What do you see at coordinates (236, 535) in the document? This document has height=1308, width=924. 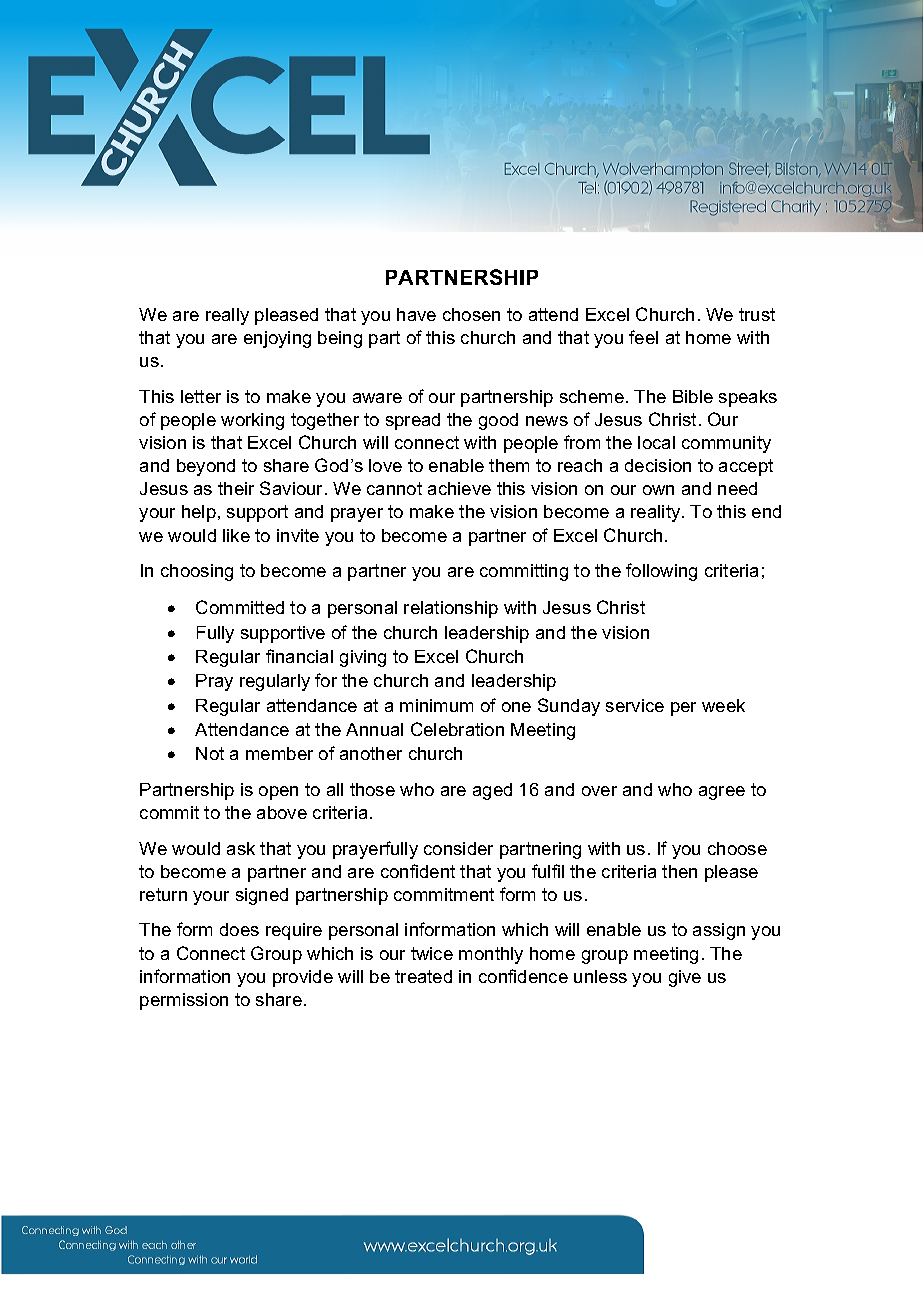 I see `like` at bounding box center [236, 535].
